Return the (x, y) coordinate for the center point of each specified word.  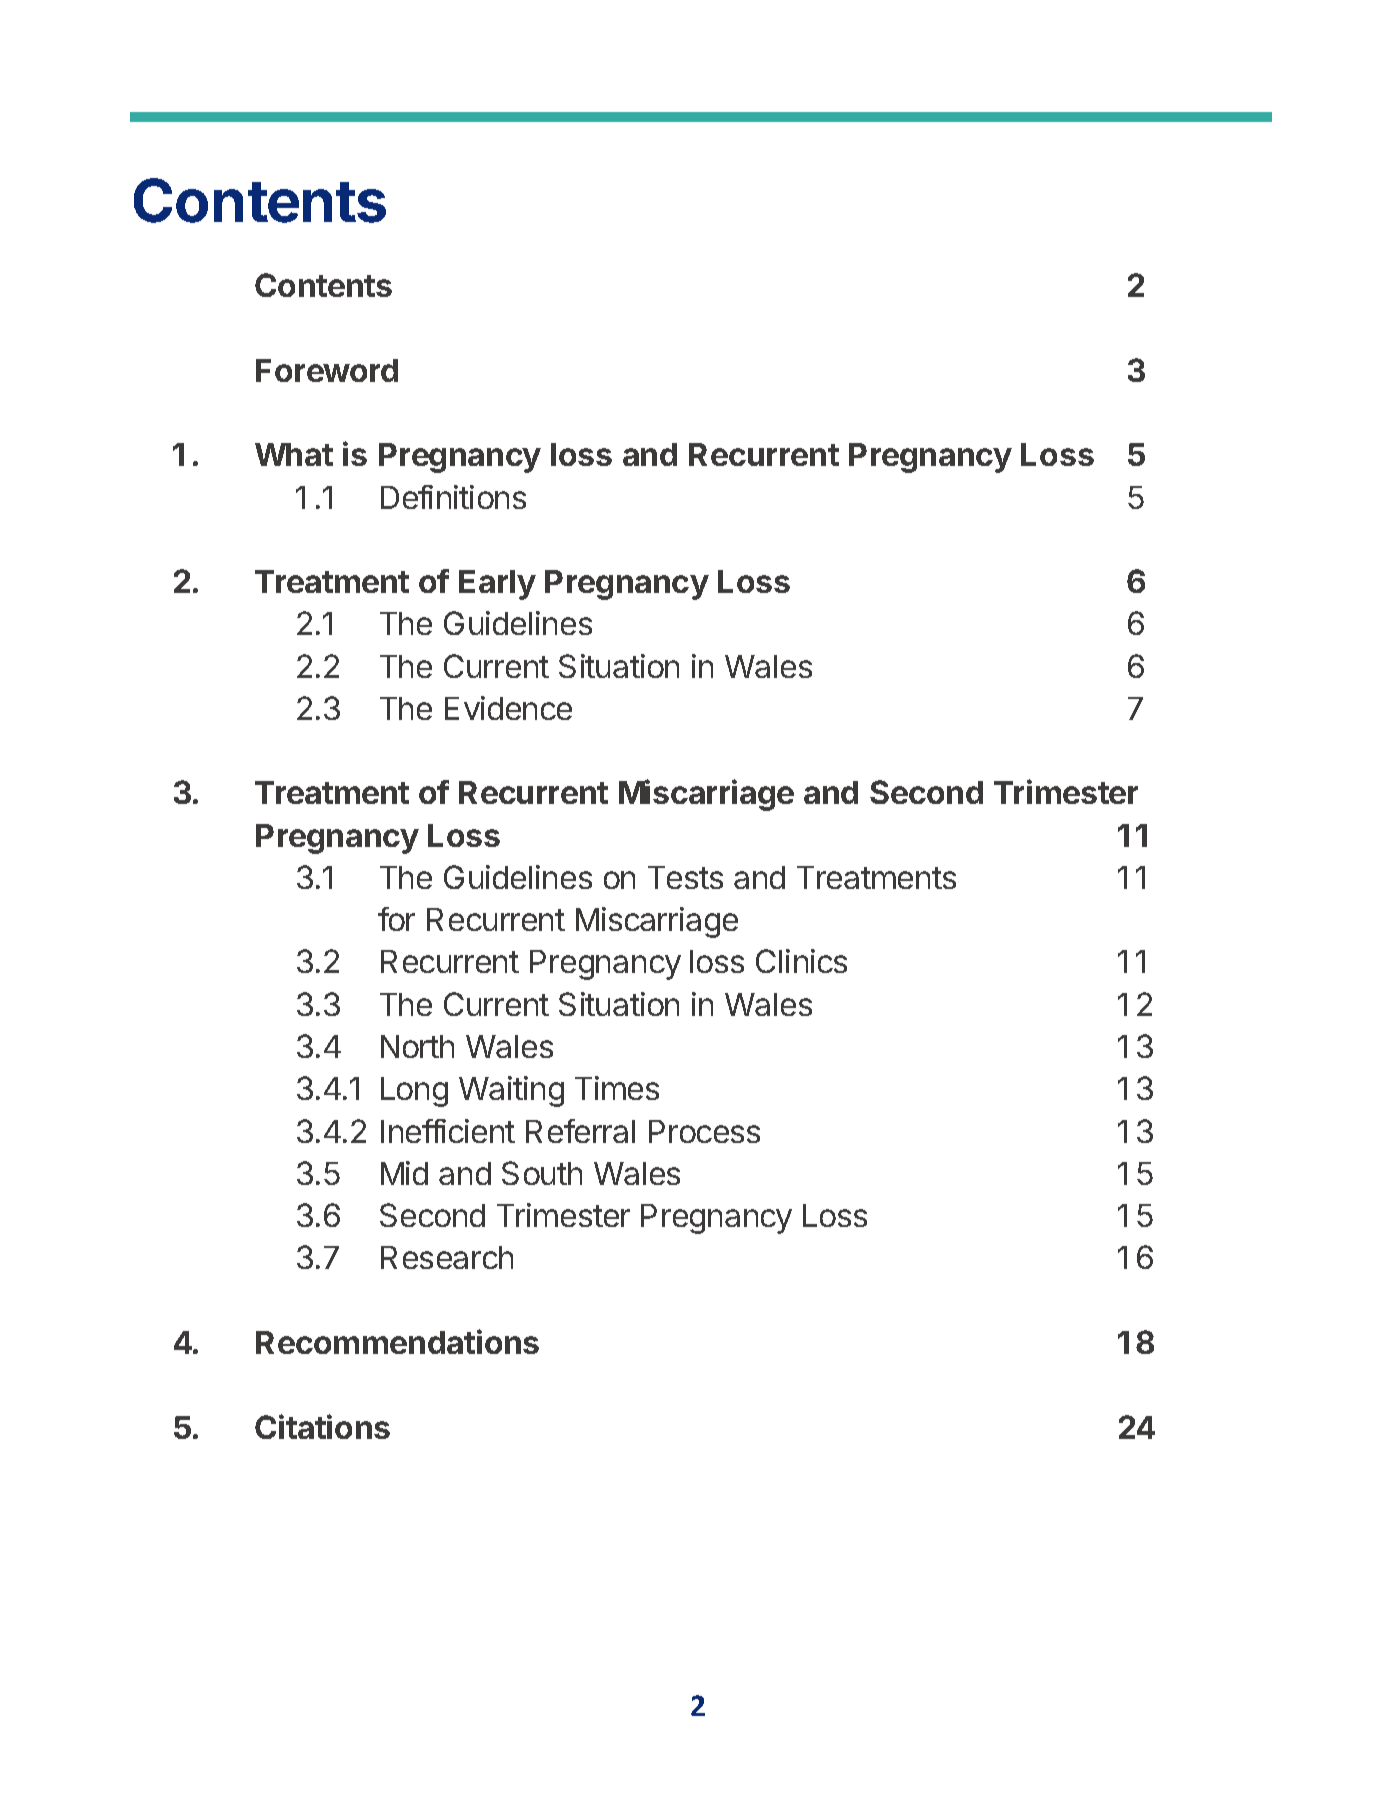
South (542, 1173)
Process (704, 1131)
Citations (322, 1426)
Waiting (511, 1091)
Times (617, 1088)
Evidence (508, 708)
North (417, 1046)
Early (497, 585)
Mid (404, 1173)
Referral (580, 1131)
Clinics (801, 961)
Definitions (453, 497)
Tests (685, 877)
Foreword (327, 370)
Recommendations (397, 1341)
